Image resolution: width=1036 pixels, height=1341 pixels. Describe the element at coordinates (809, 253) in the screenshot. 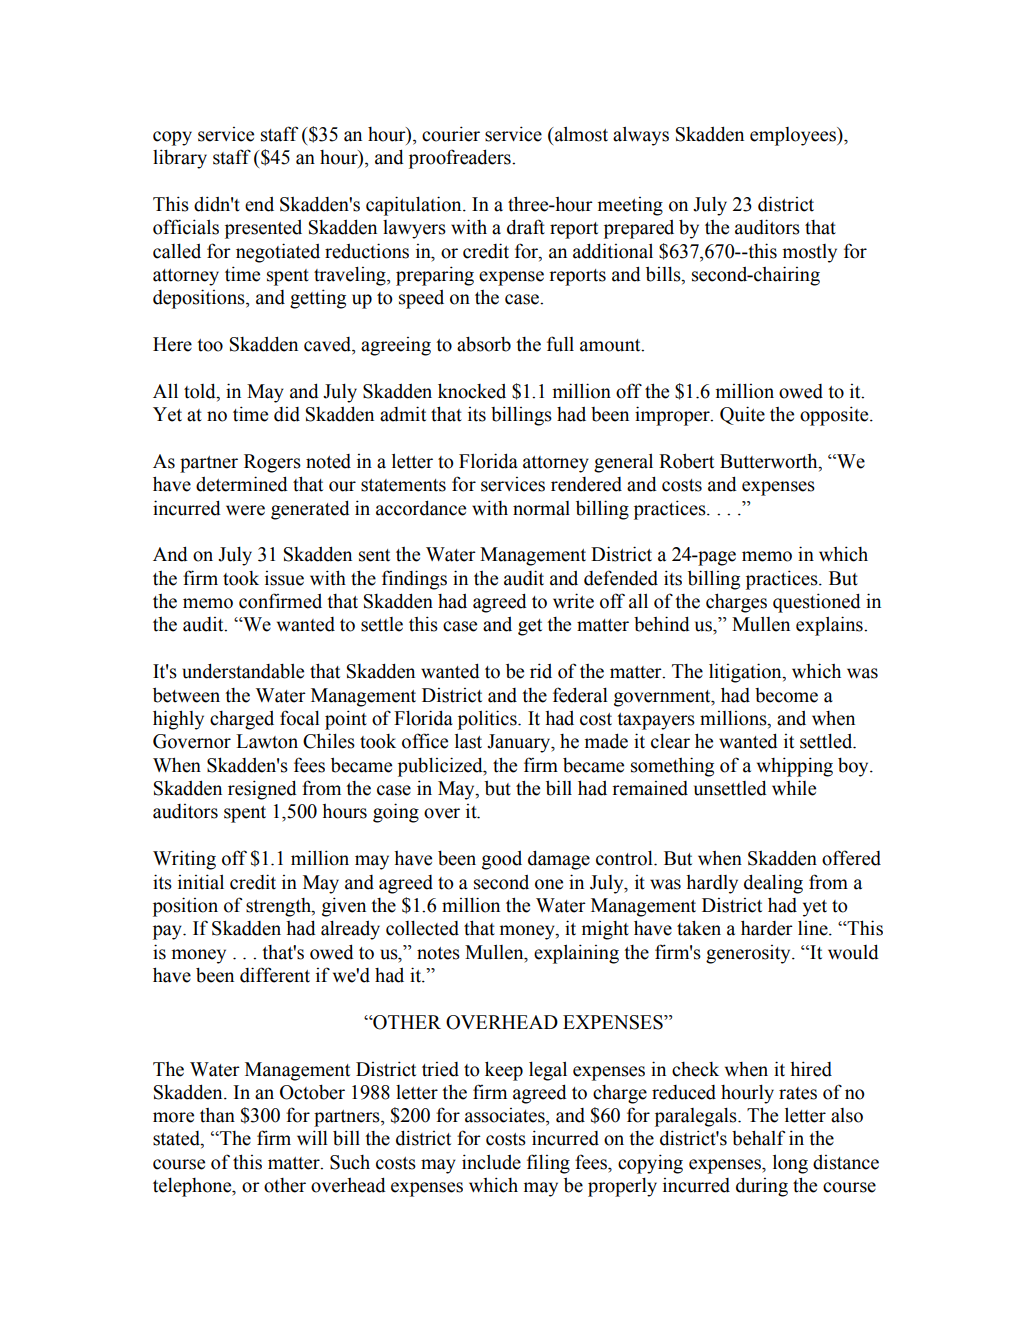

I see `mostly` at that location.
